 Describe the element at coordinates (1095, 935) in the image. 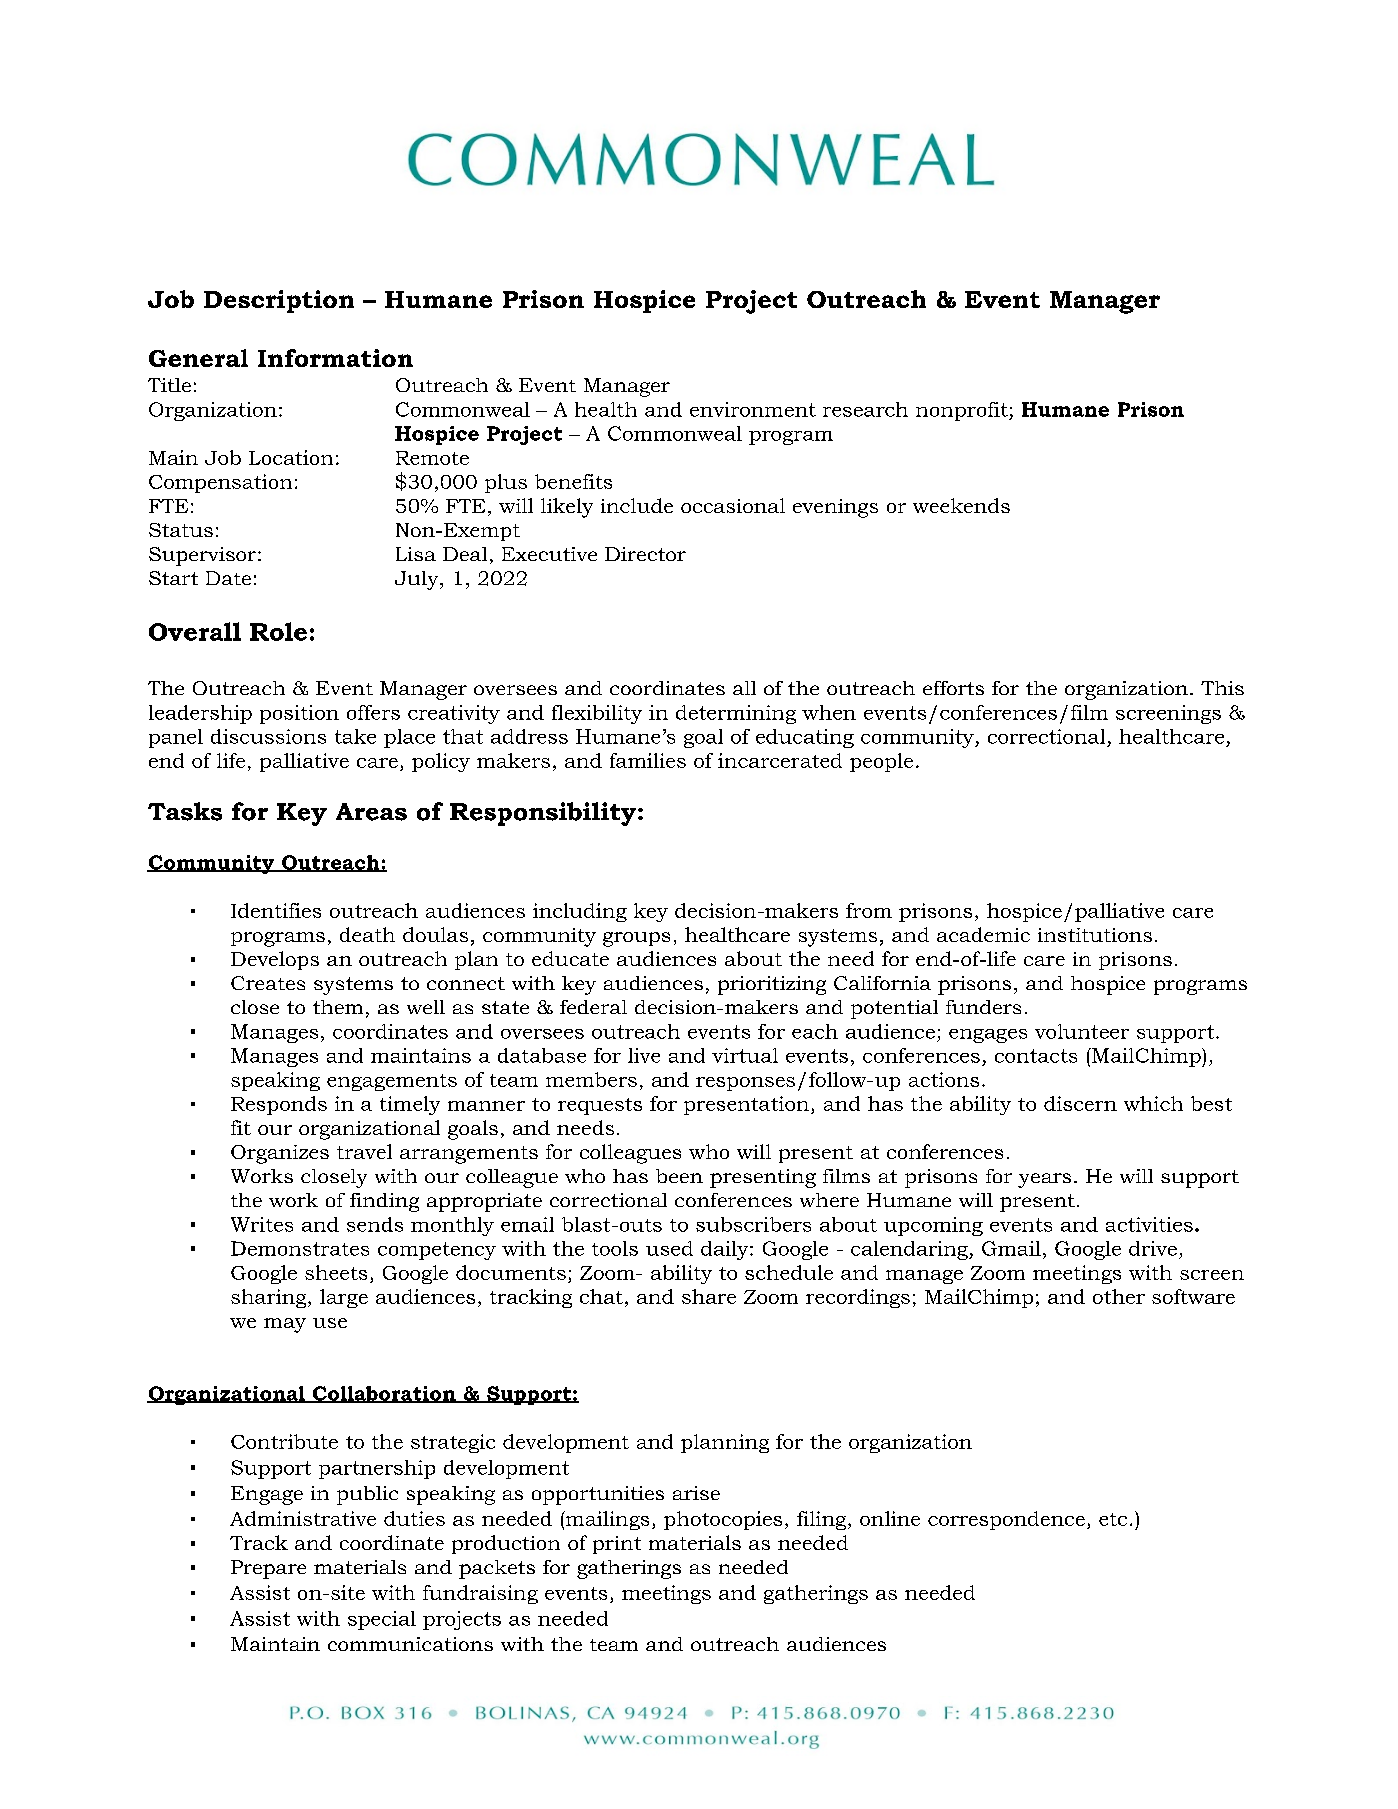

I see `institutions` at that location.
